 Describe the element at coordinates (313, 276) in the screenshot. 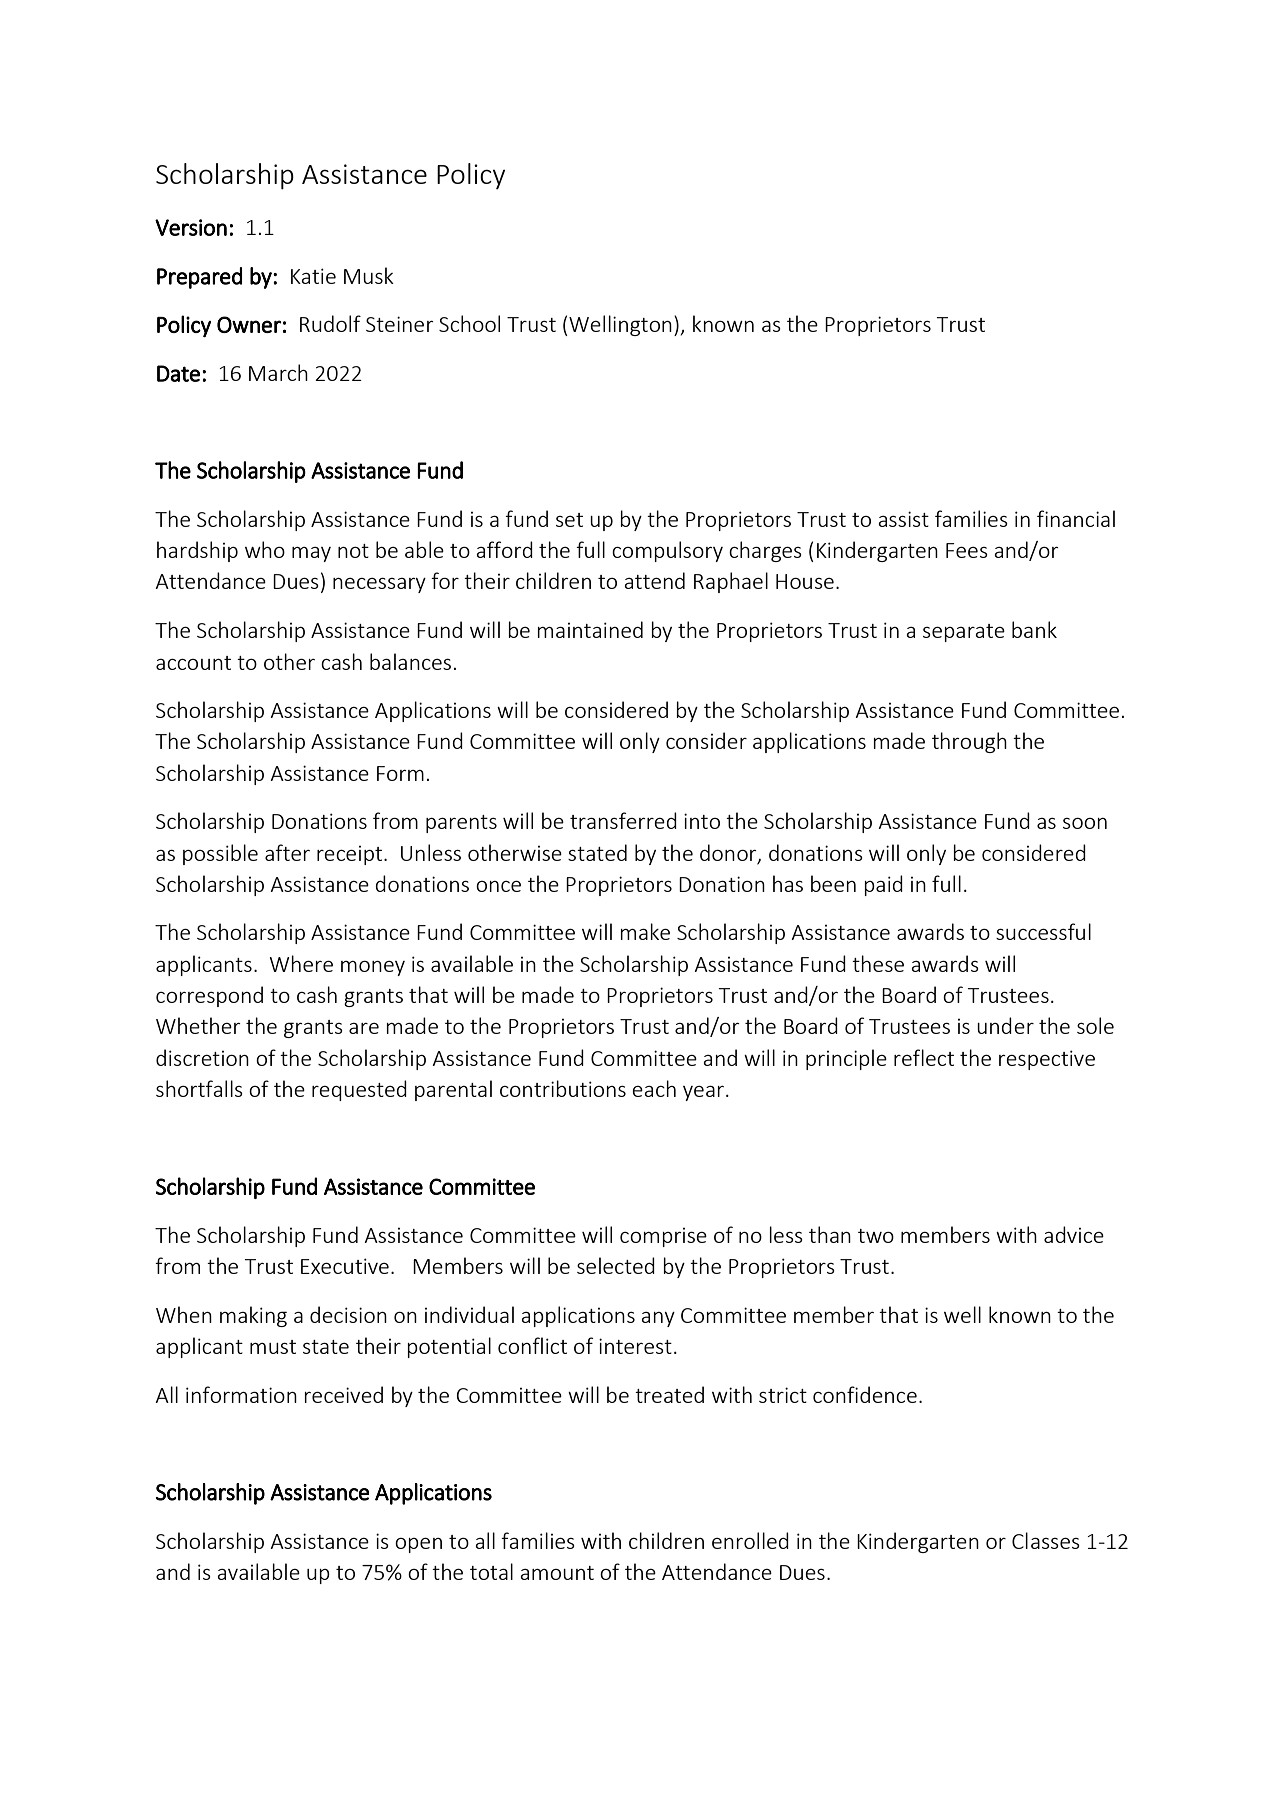

I see `Katie` at that location.
